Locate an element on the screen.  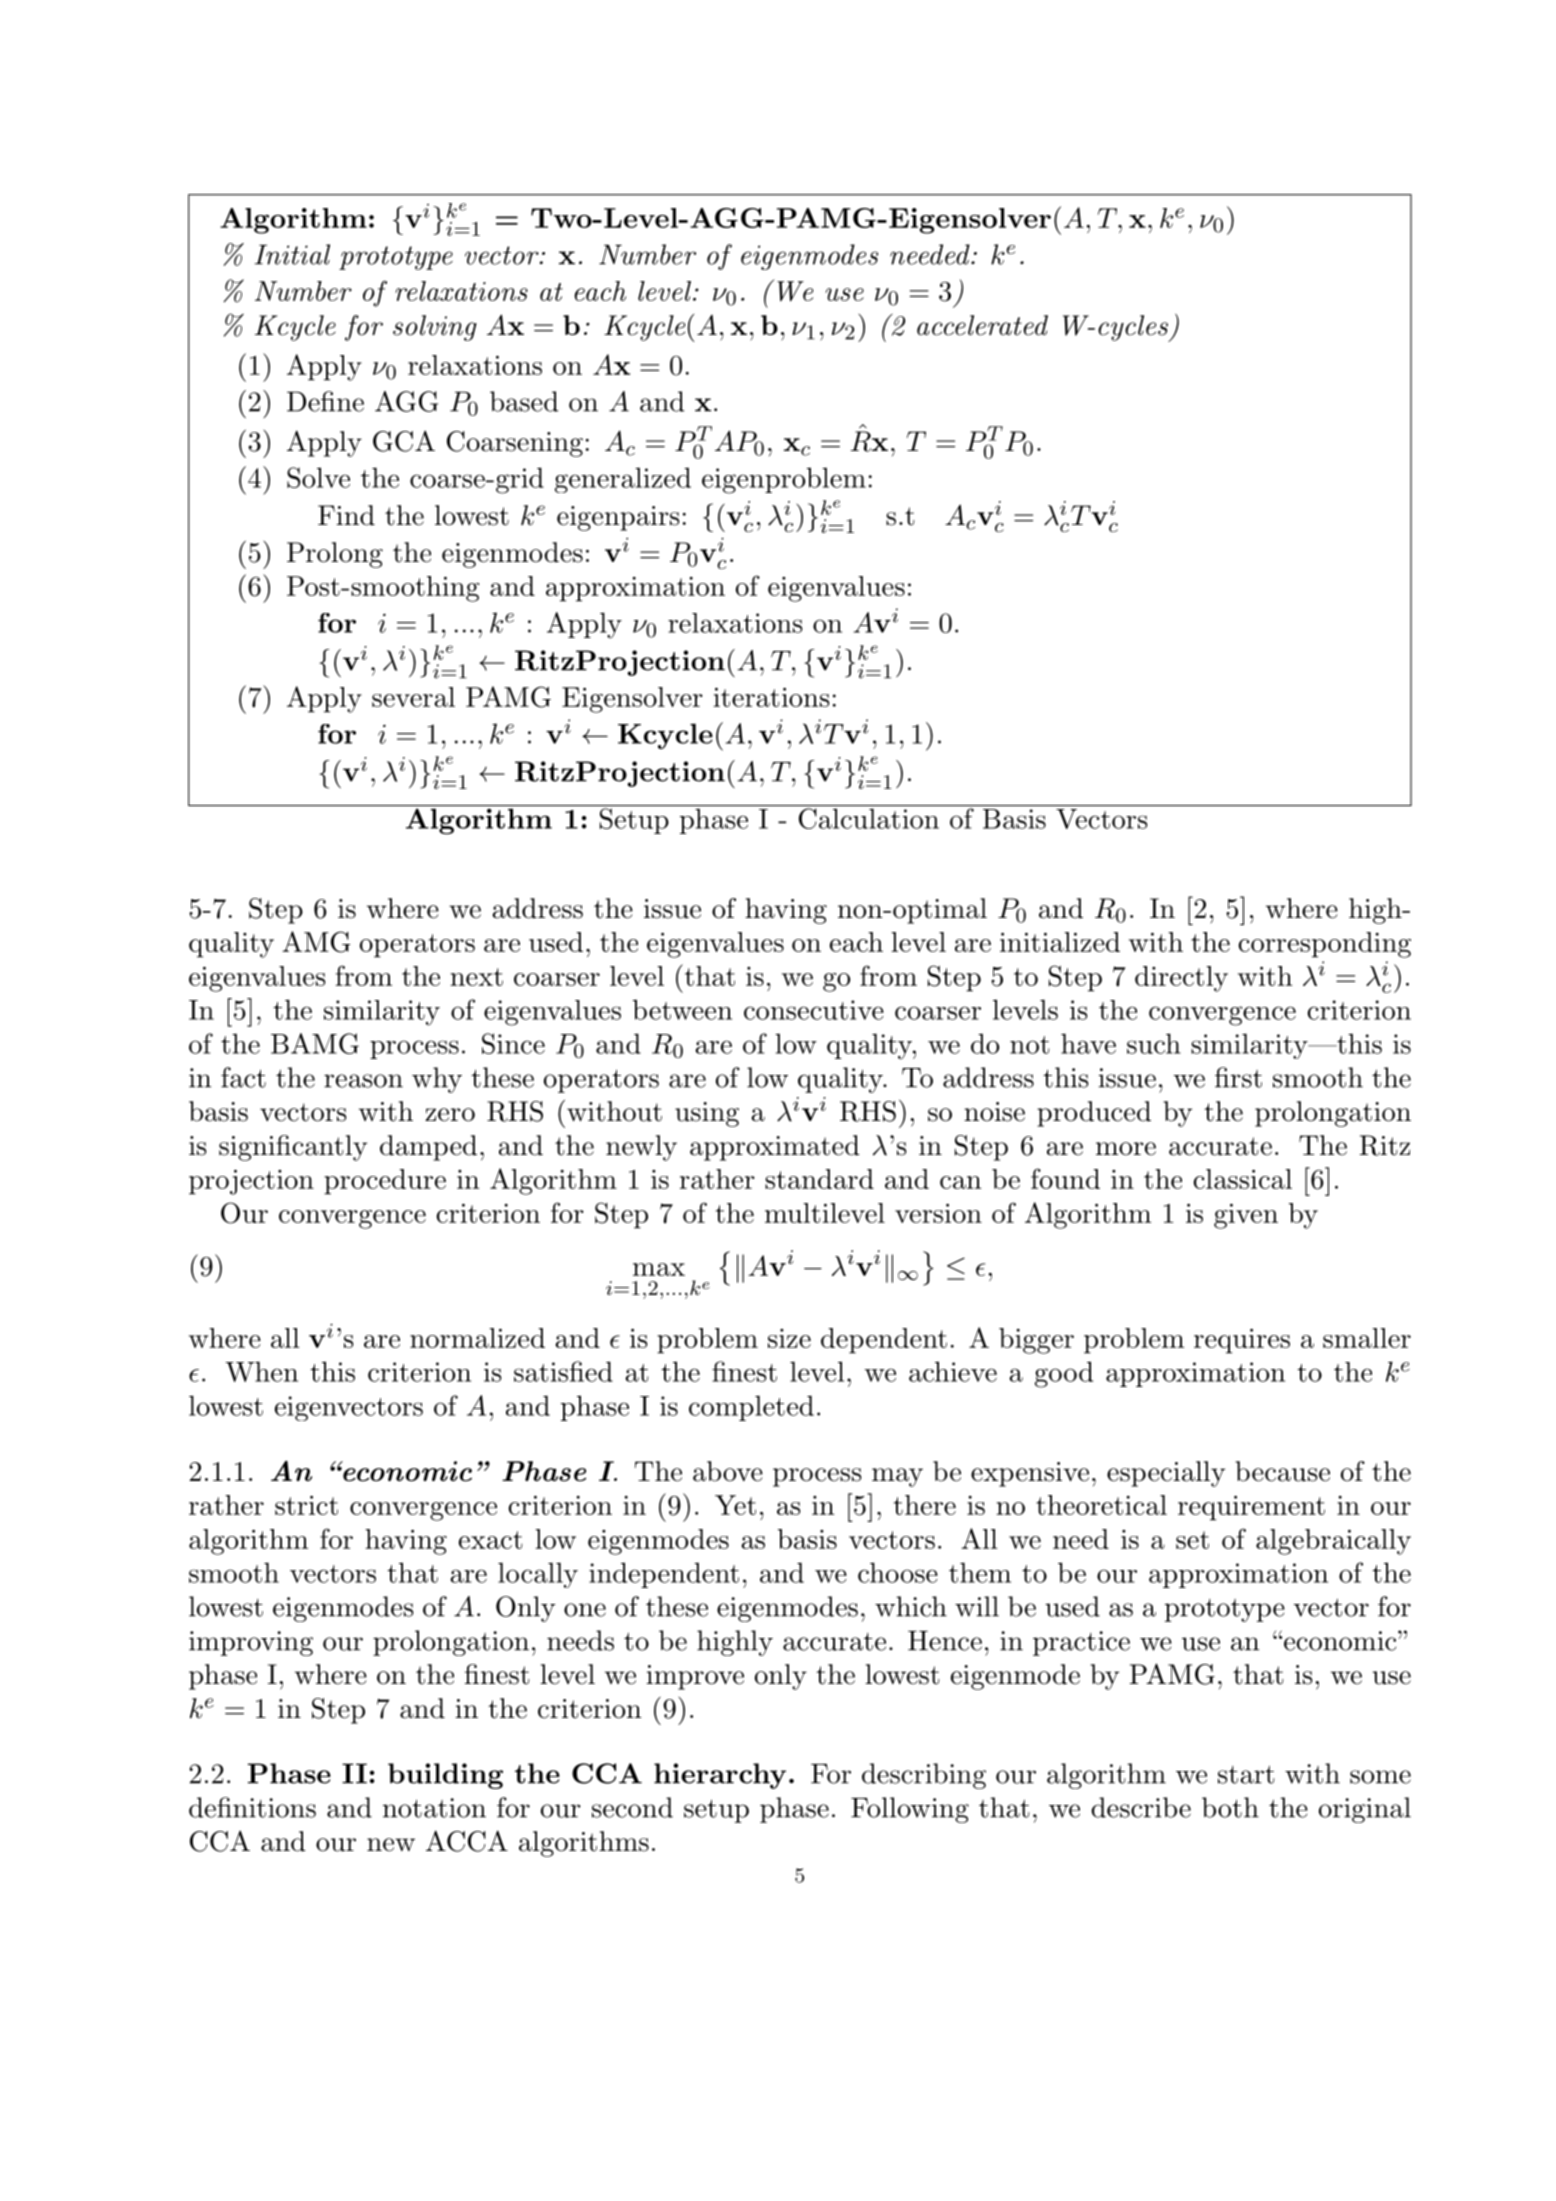
hierarchy is located at coordinates (720, 1776).
